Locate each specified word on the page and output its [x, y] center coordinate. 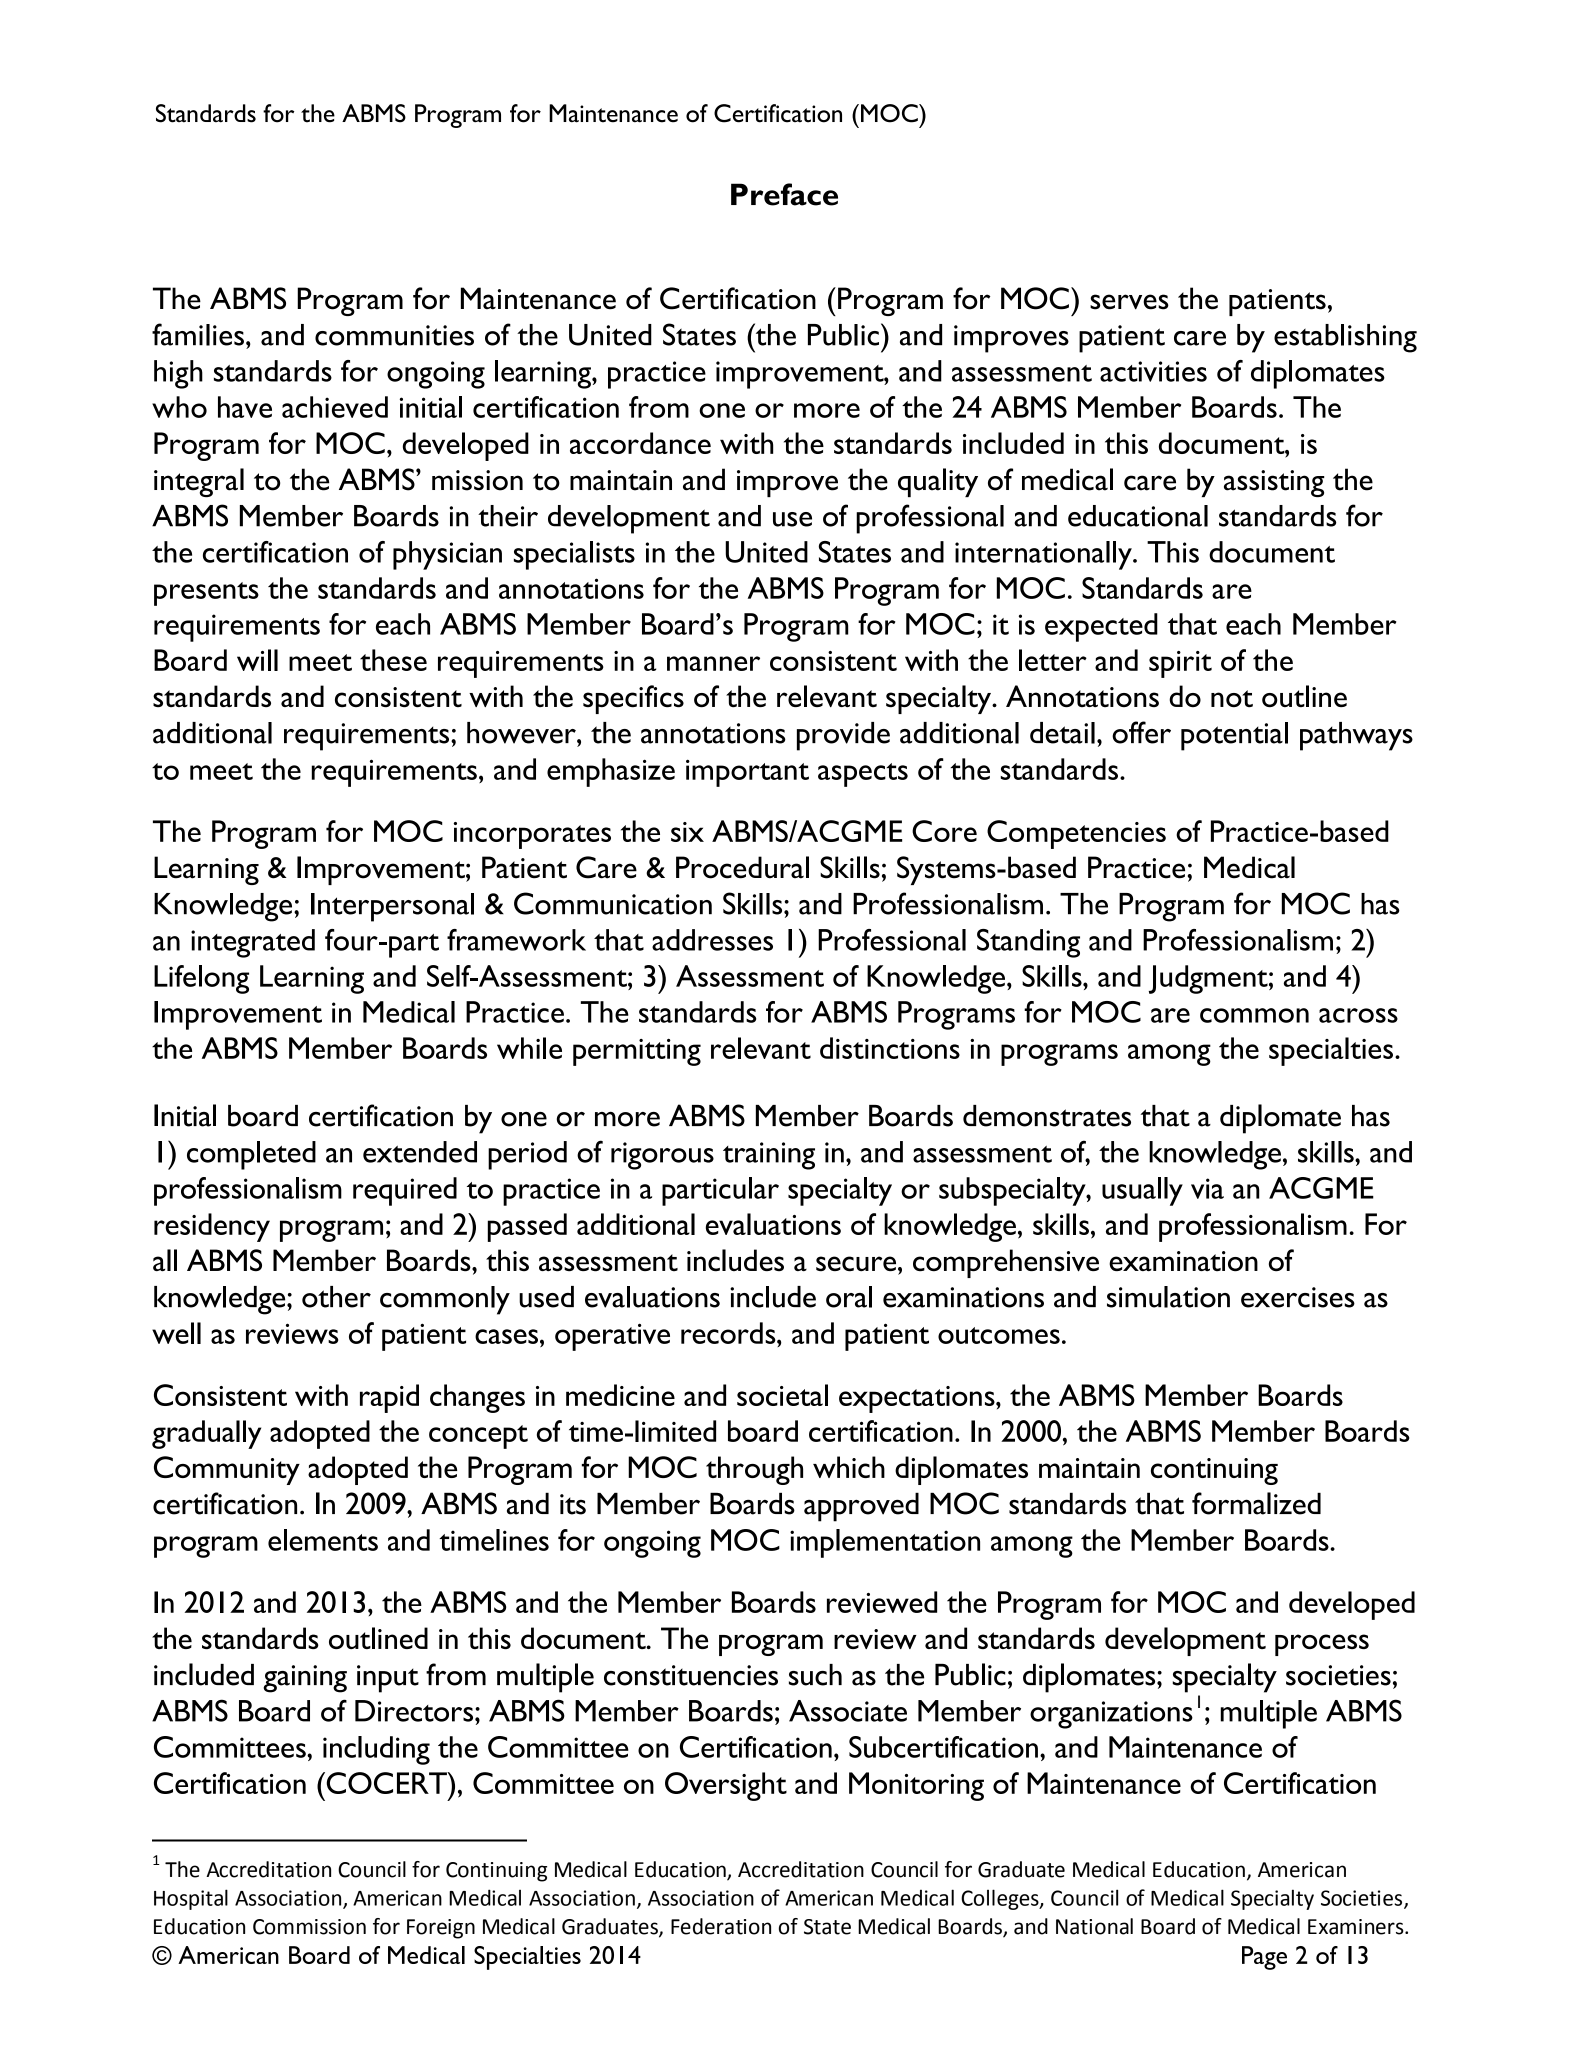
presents [206, 594]
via [1207, 1188]
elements [323, 1540]
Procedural [742, 867]
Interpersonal [392, 907]
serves [1129, 302]
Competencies [1076, 834]
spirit [1180, 664]
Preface [784, 194]
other [336, 1297]
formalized [1256, 1503]
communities [394, 335]
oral [849, 1297]
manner [713, 663]
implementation [885, 1543]
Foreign [441, 1929]
